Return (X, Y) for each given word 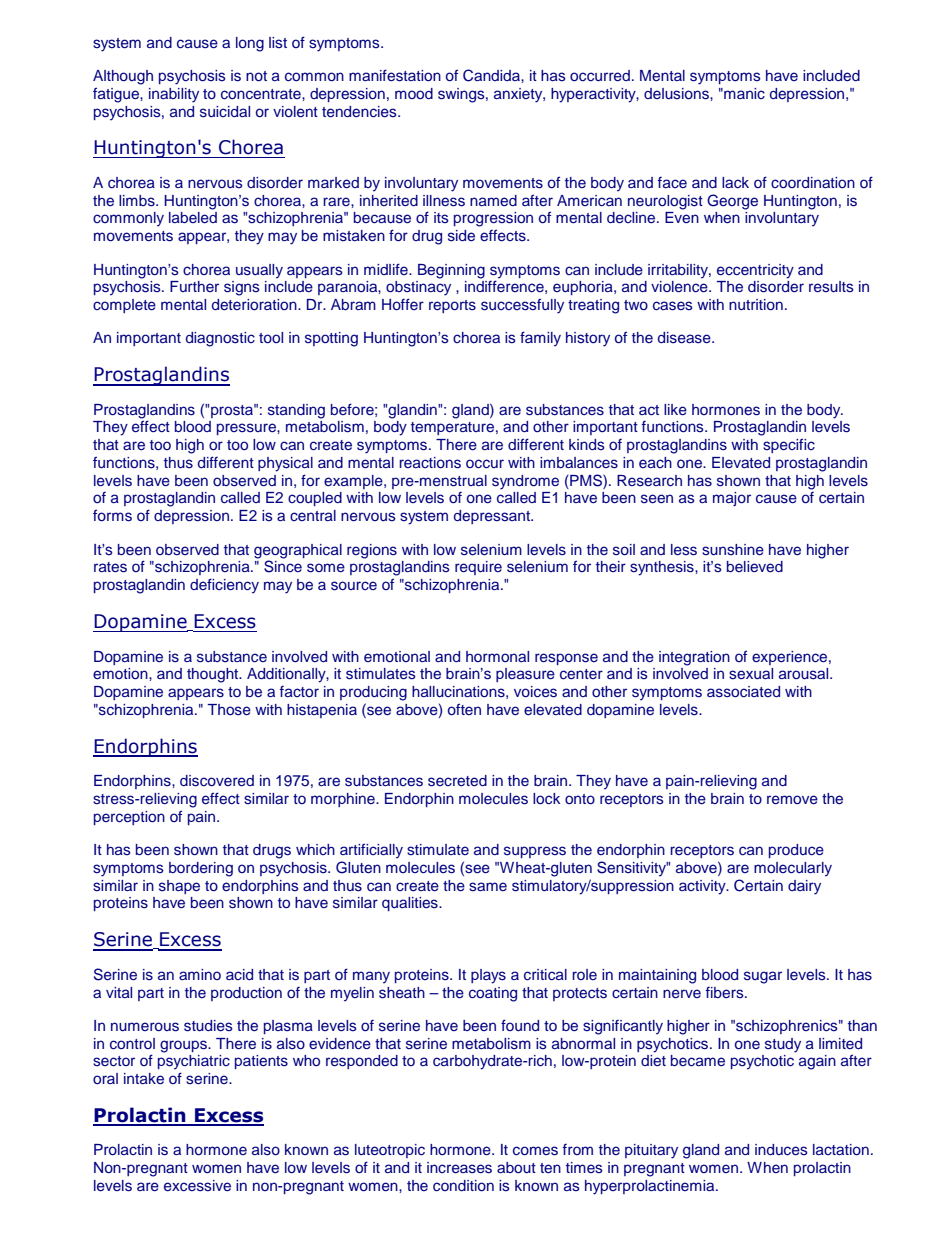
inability (174, 95)
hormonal (497, 656)
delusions (677, 94)
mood (414, 93)
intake (144, 1078)
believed (755, 566)
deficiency (224, 586)
